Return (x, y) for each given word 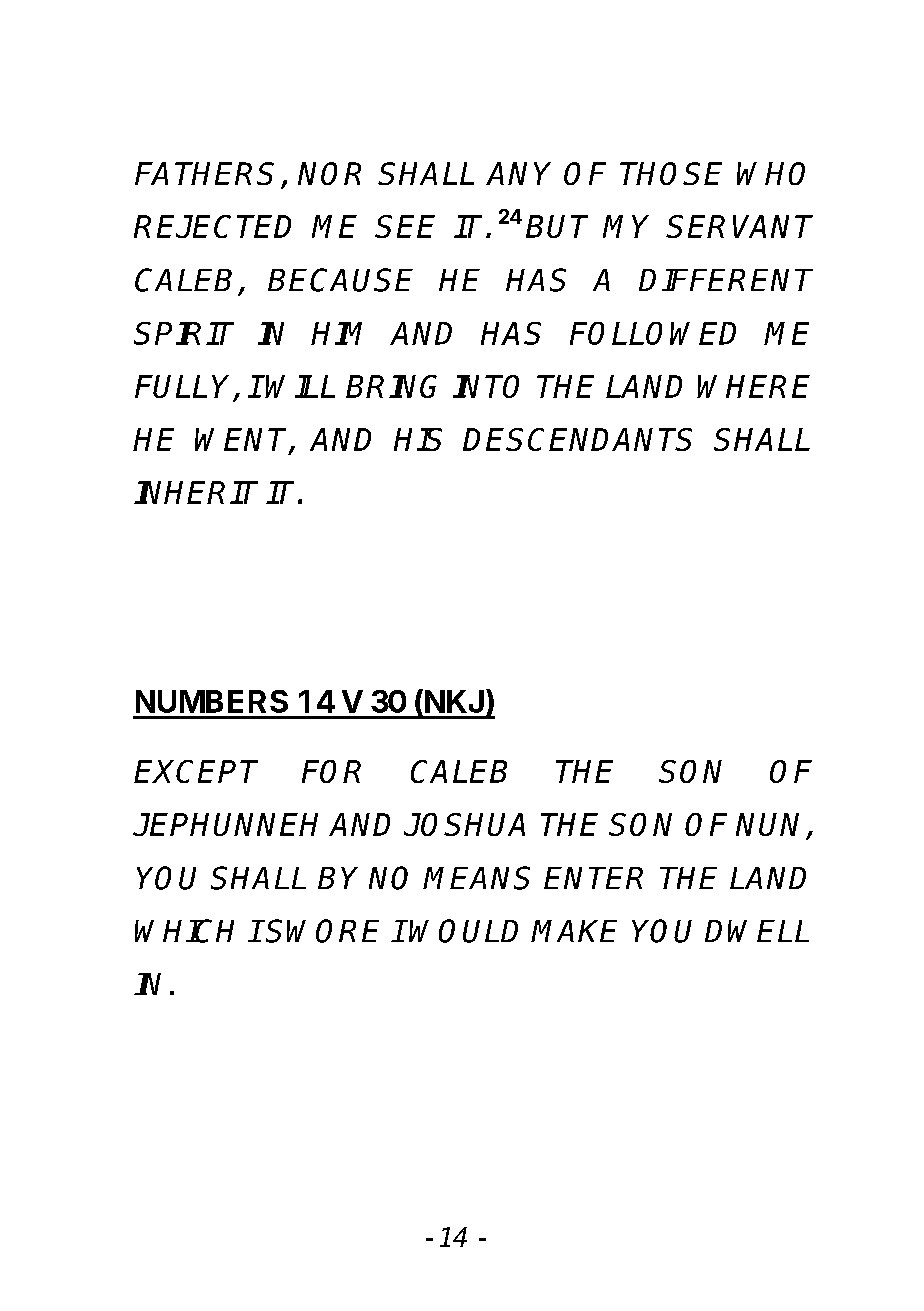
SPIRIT (184, 333)
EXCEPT (196, 771)
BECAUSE (340, 280)
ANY (518, 173)
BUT (557, 226)
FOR (331, 771)
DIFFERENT (726, 280)
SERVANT (739, 226)
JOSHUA (464, 824)
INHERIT (196, 492)
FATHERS (204, 173)
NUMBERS (212, 701)
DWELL (757, 931)
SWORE (322, 931)
